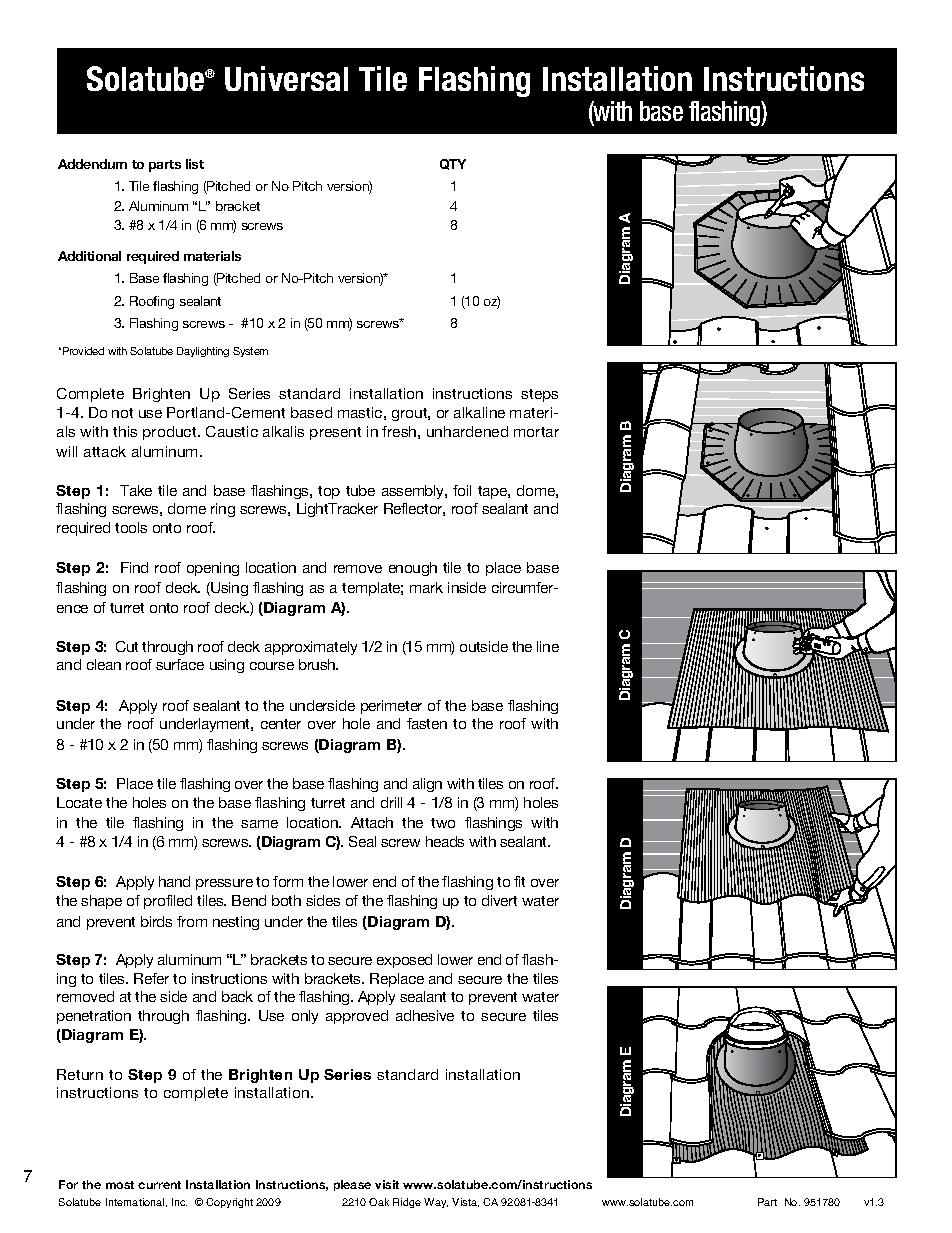 The width and height of the screenshot is (952, 1233). What do you see at coordinates (286, 78) in the screenshot?
I see `Universal` at bounding box center [286, 78].
